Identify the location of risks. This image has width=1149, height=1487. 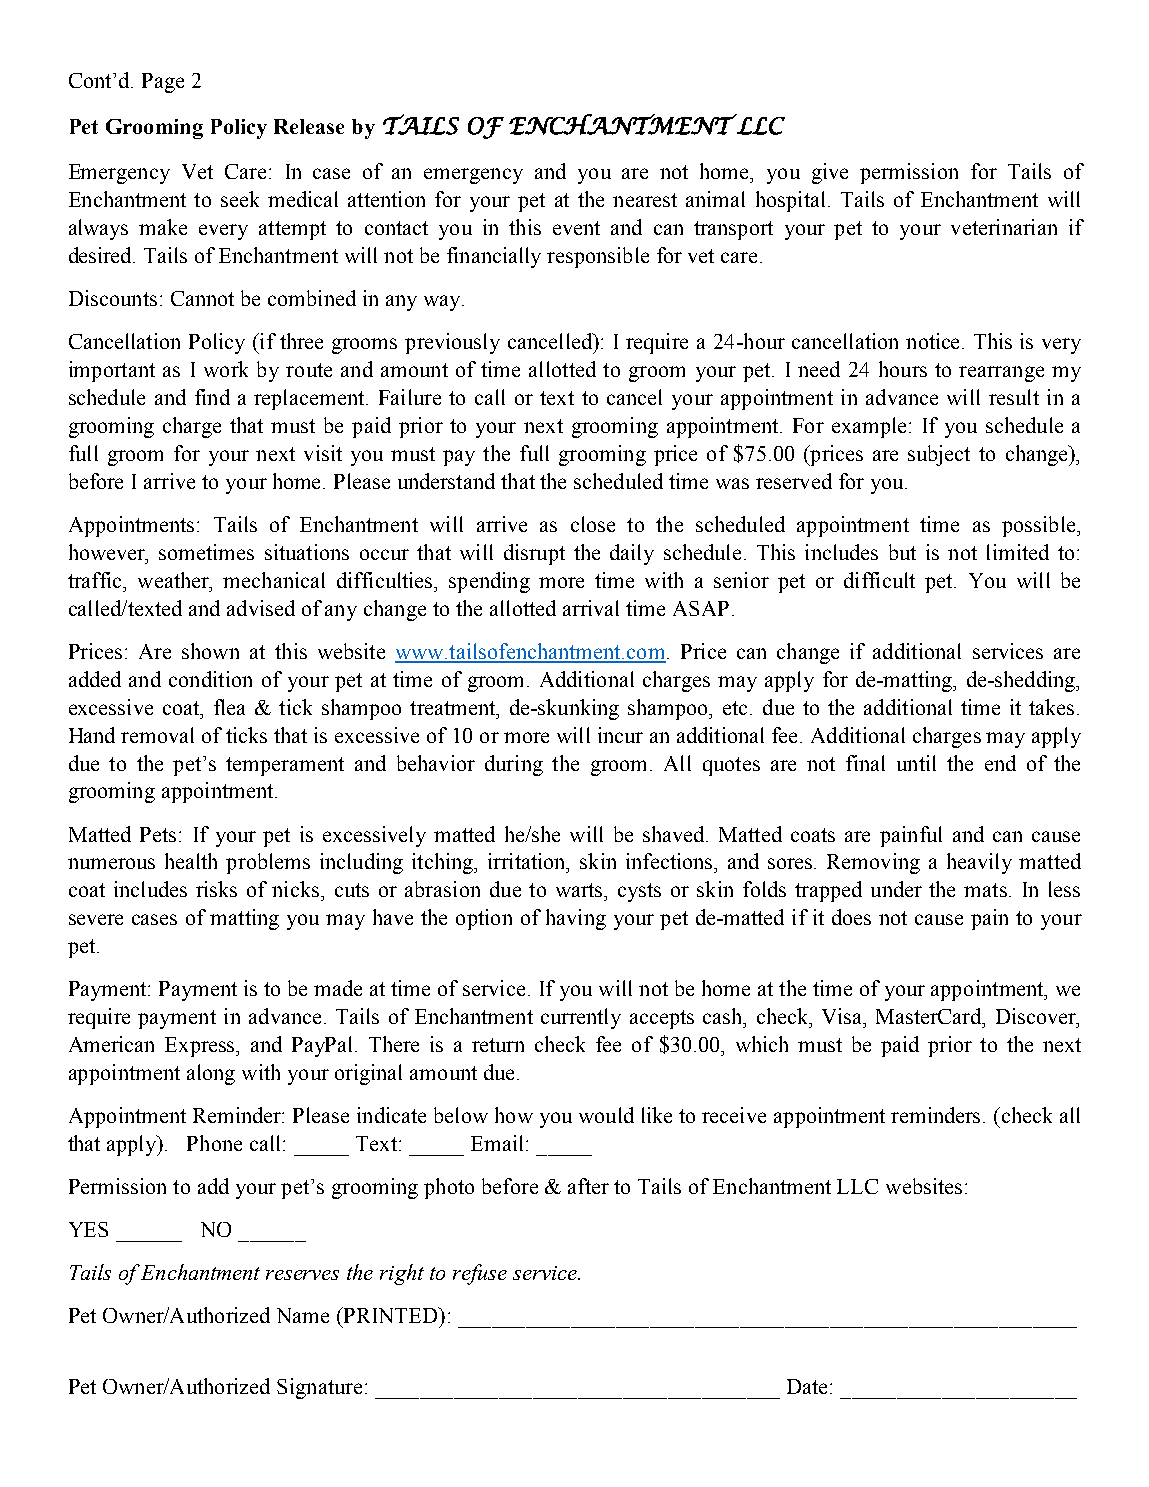
(216, 889).
